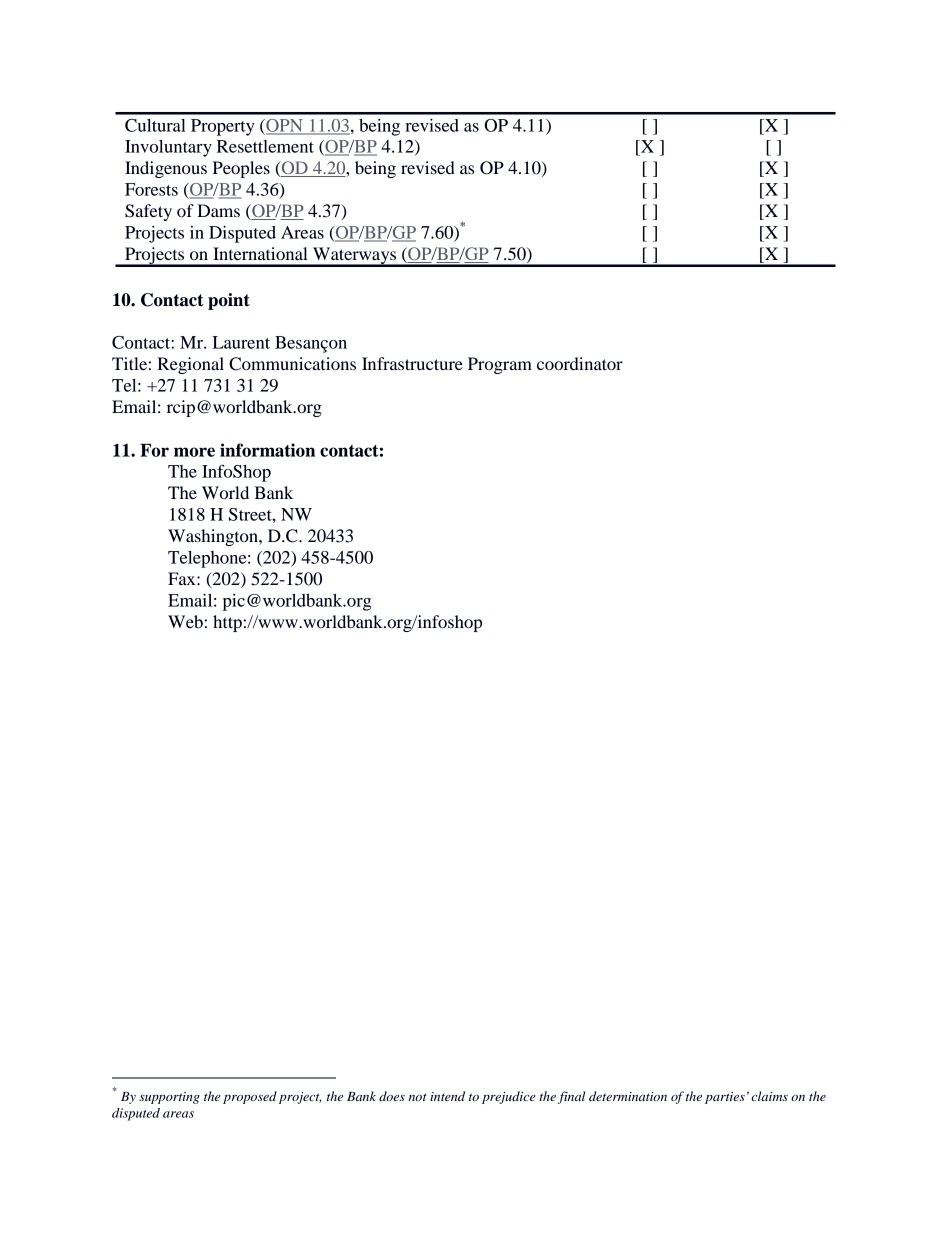  Describe the element at coordinates (725, 1098) in the screenshot. I see `parties` at that location.
